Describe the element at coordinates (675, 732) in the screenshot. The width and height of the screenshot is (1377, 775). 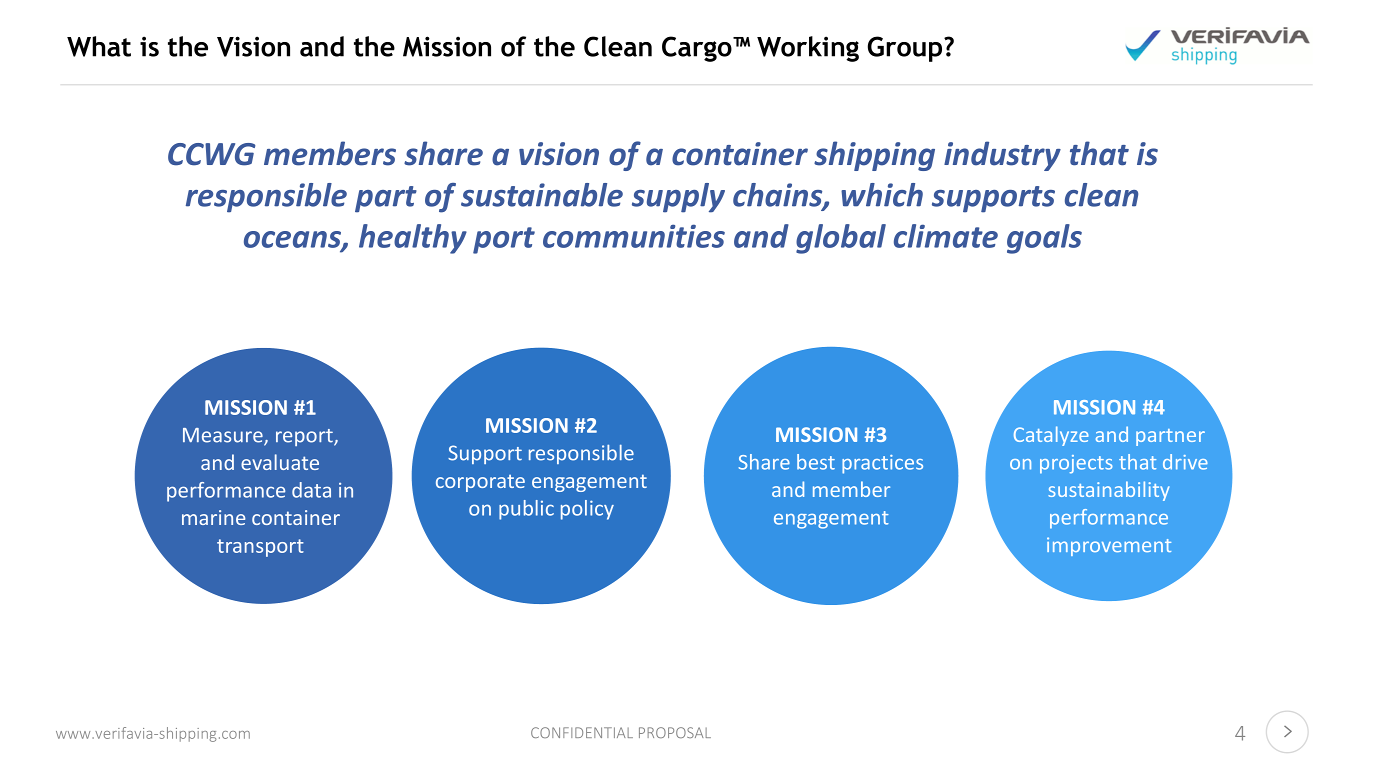
I see `PROPOSAL` at that location.
